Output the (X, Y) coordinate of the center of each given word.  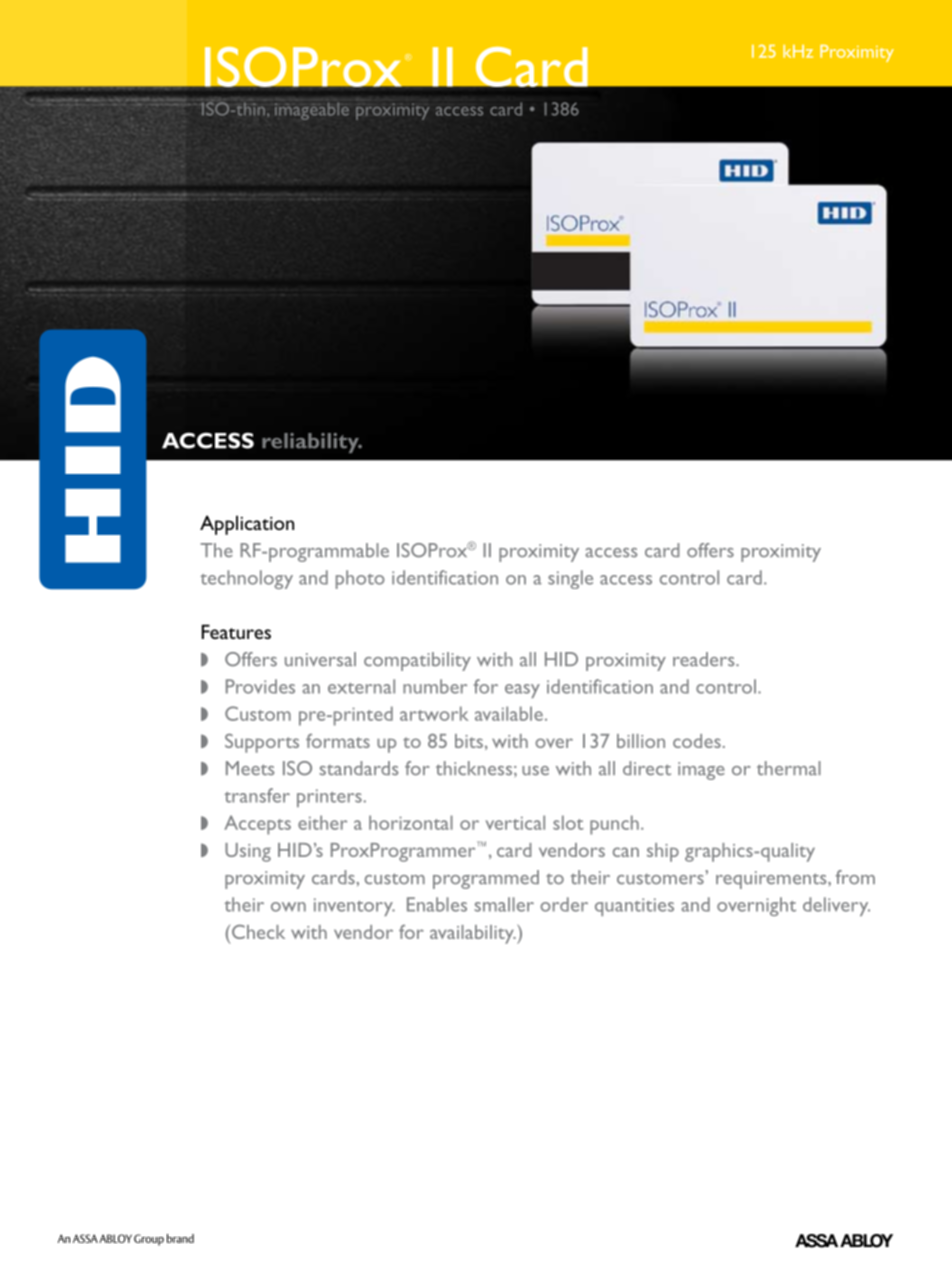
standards (359, 768)
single (570, 579)
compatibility (417, 661)
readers (705, 659)
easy (522, 691)
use (535, 771)
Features (236, 631)
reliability (311, 443)
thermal (789, 768)
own (288, 907)
